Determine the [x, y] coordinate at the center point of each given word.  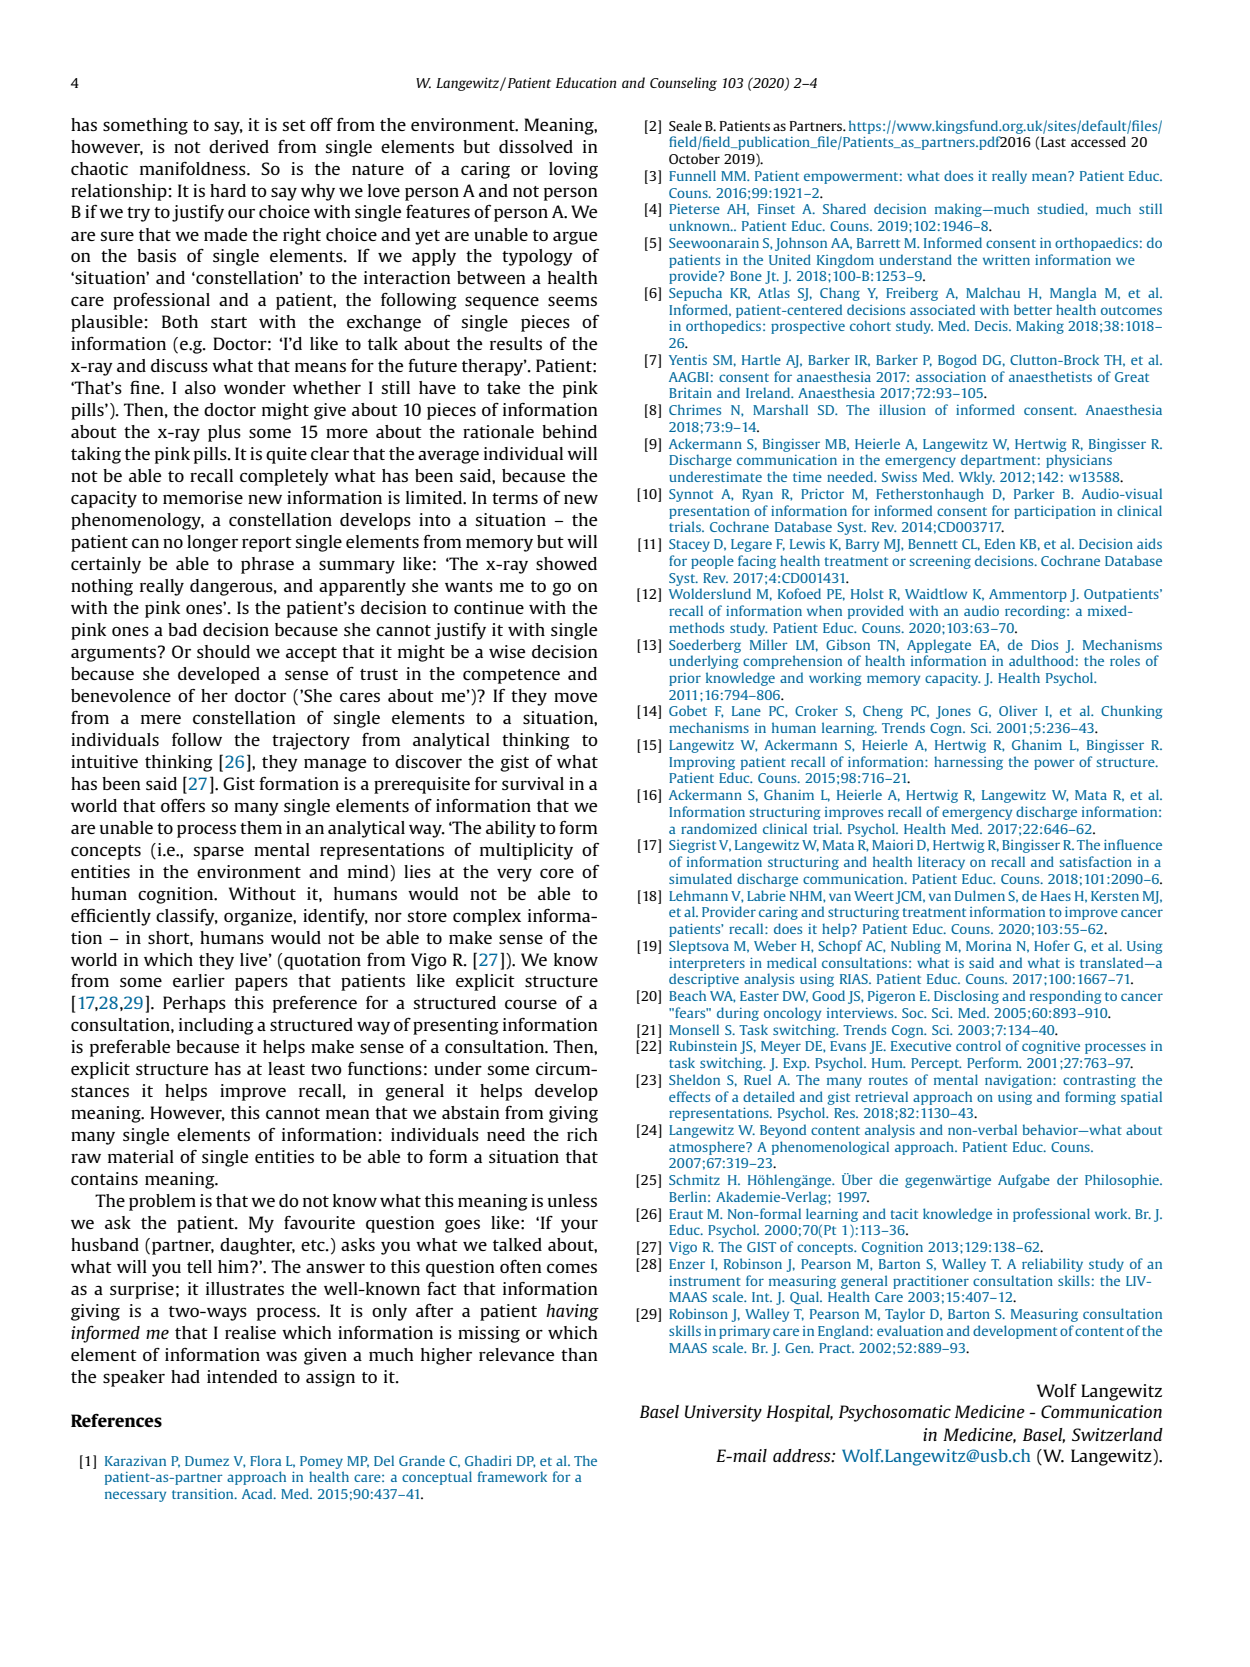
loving [573, 170]
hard [228, 190]
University [723, 1413]
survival [533, 783]
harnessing [968, 763]
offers [183, 805]
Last [1053, 142]
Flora [265, 1460]
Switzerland [1117, 1434]
